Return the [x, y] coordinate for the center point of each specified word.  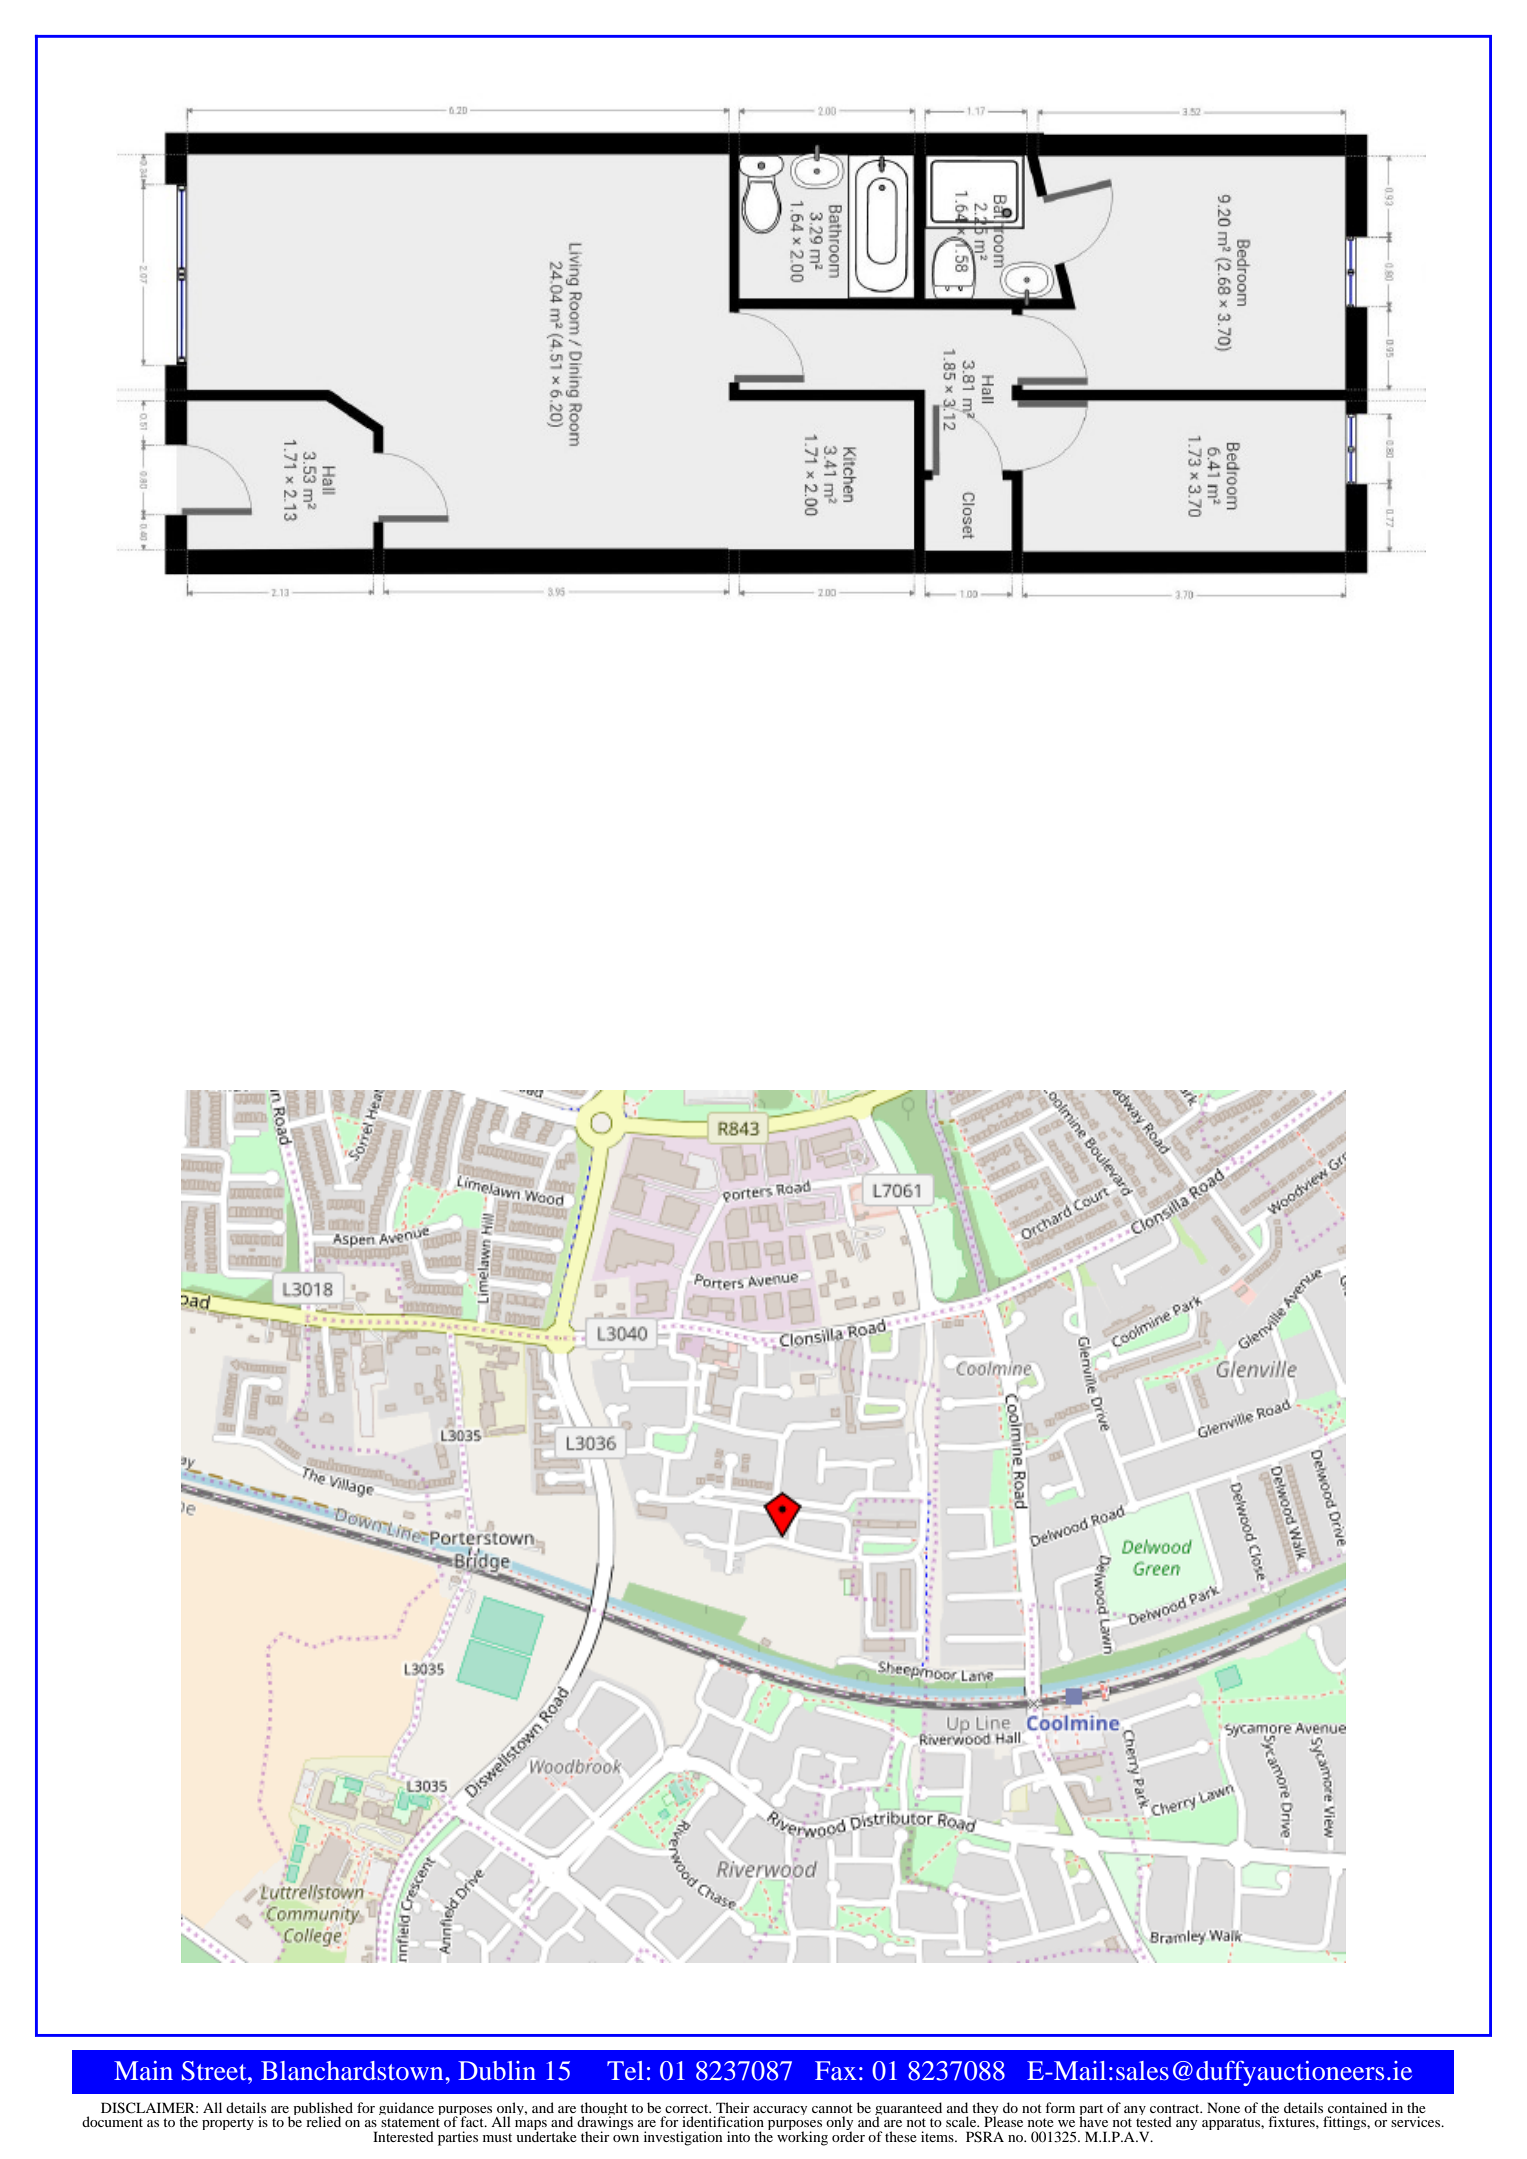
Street [215, 2071]
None [1223, 2107]
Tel [625, 2070]
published [323, 2110]
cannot [832, 2108]
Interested [403, 2136]
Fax [836, 2070]
